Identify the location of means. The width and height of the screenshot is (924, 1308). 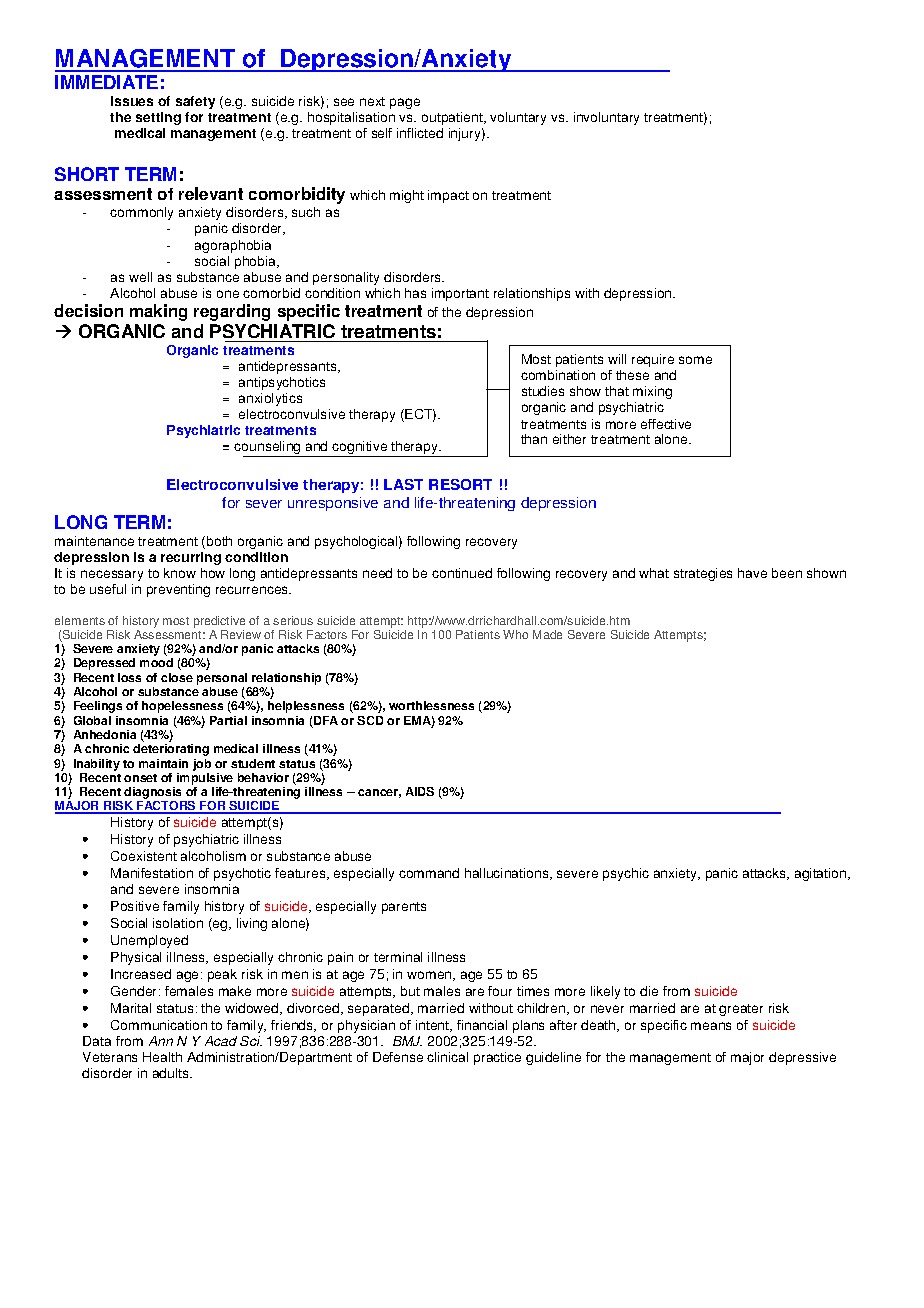
(711, 1026).
